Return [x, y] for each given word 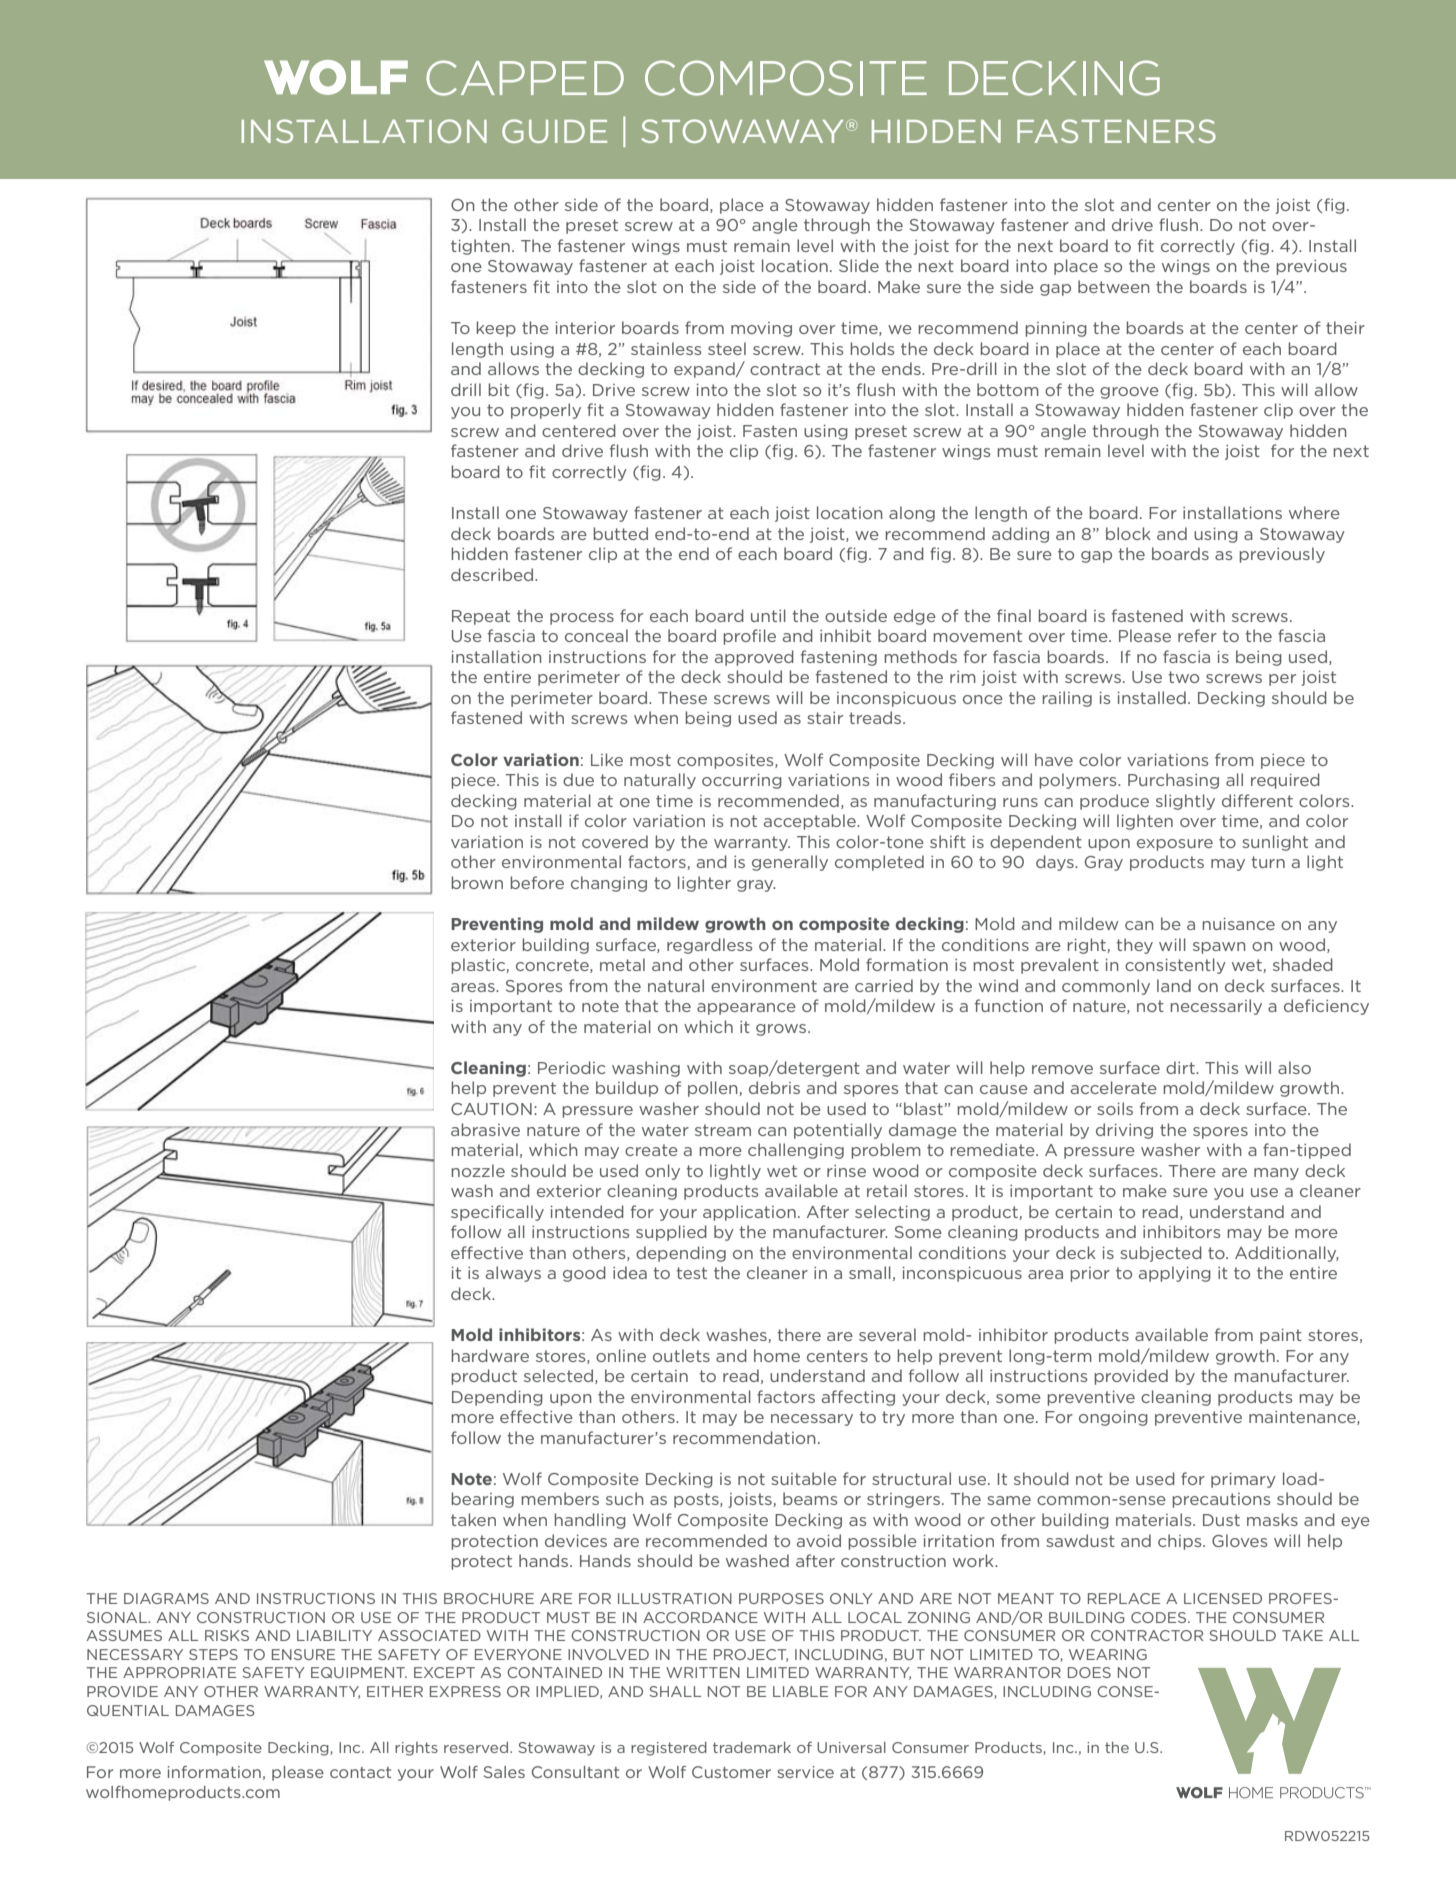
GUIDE [554, 131]
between [1114, 286]
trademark [752, 1747]
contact [360, 1772]
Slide [859, 265]
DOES [1089, 1672]
